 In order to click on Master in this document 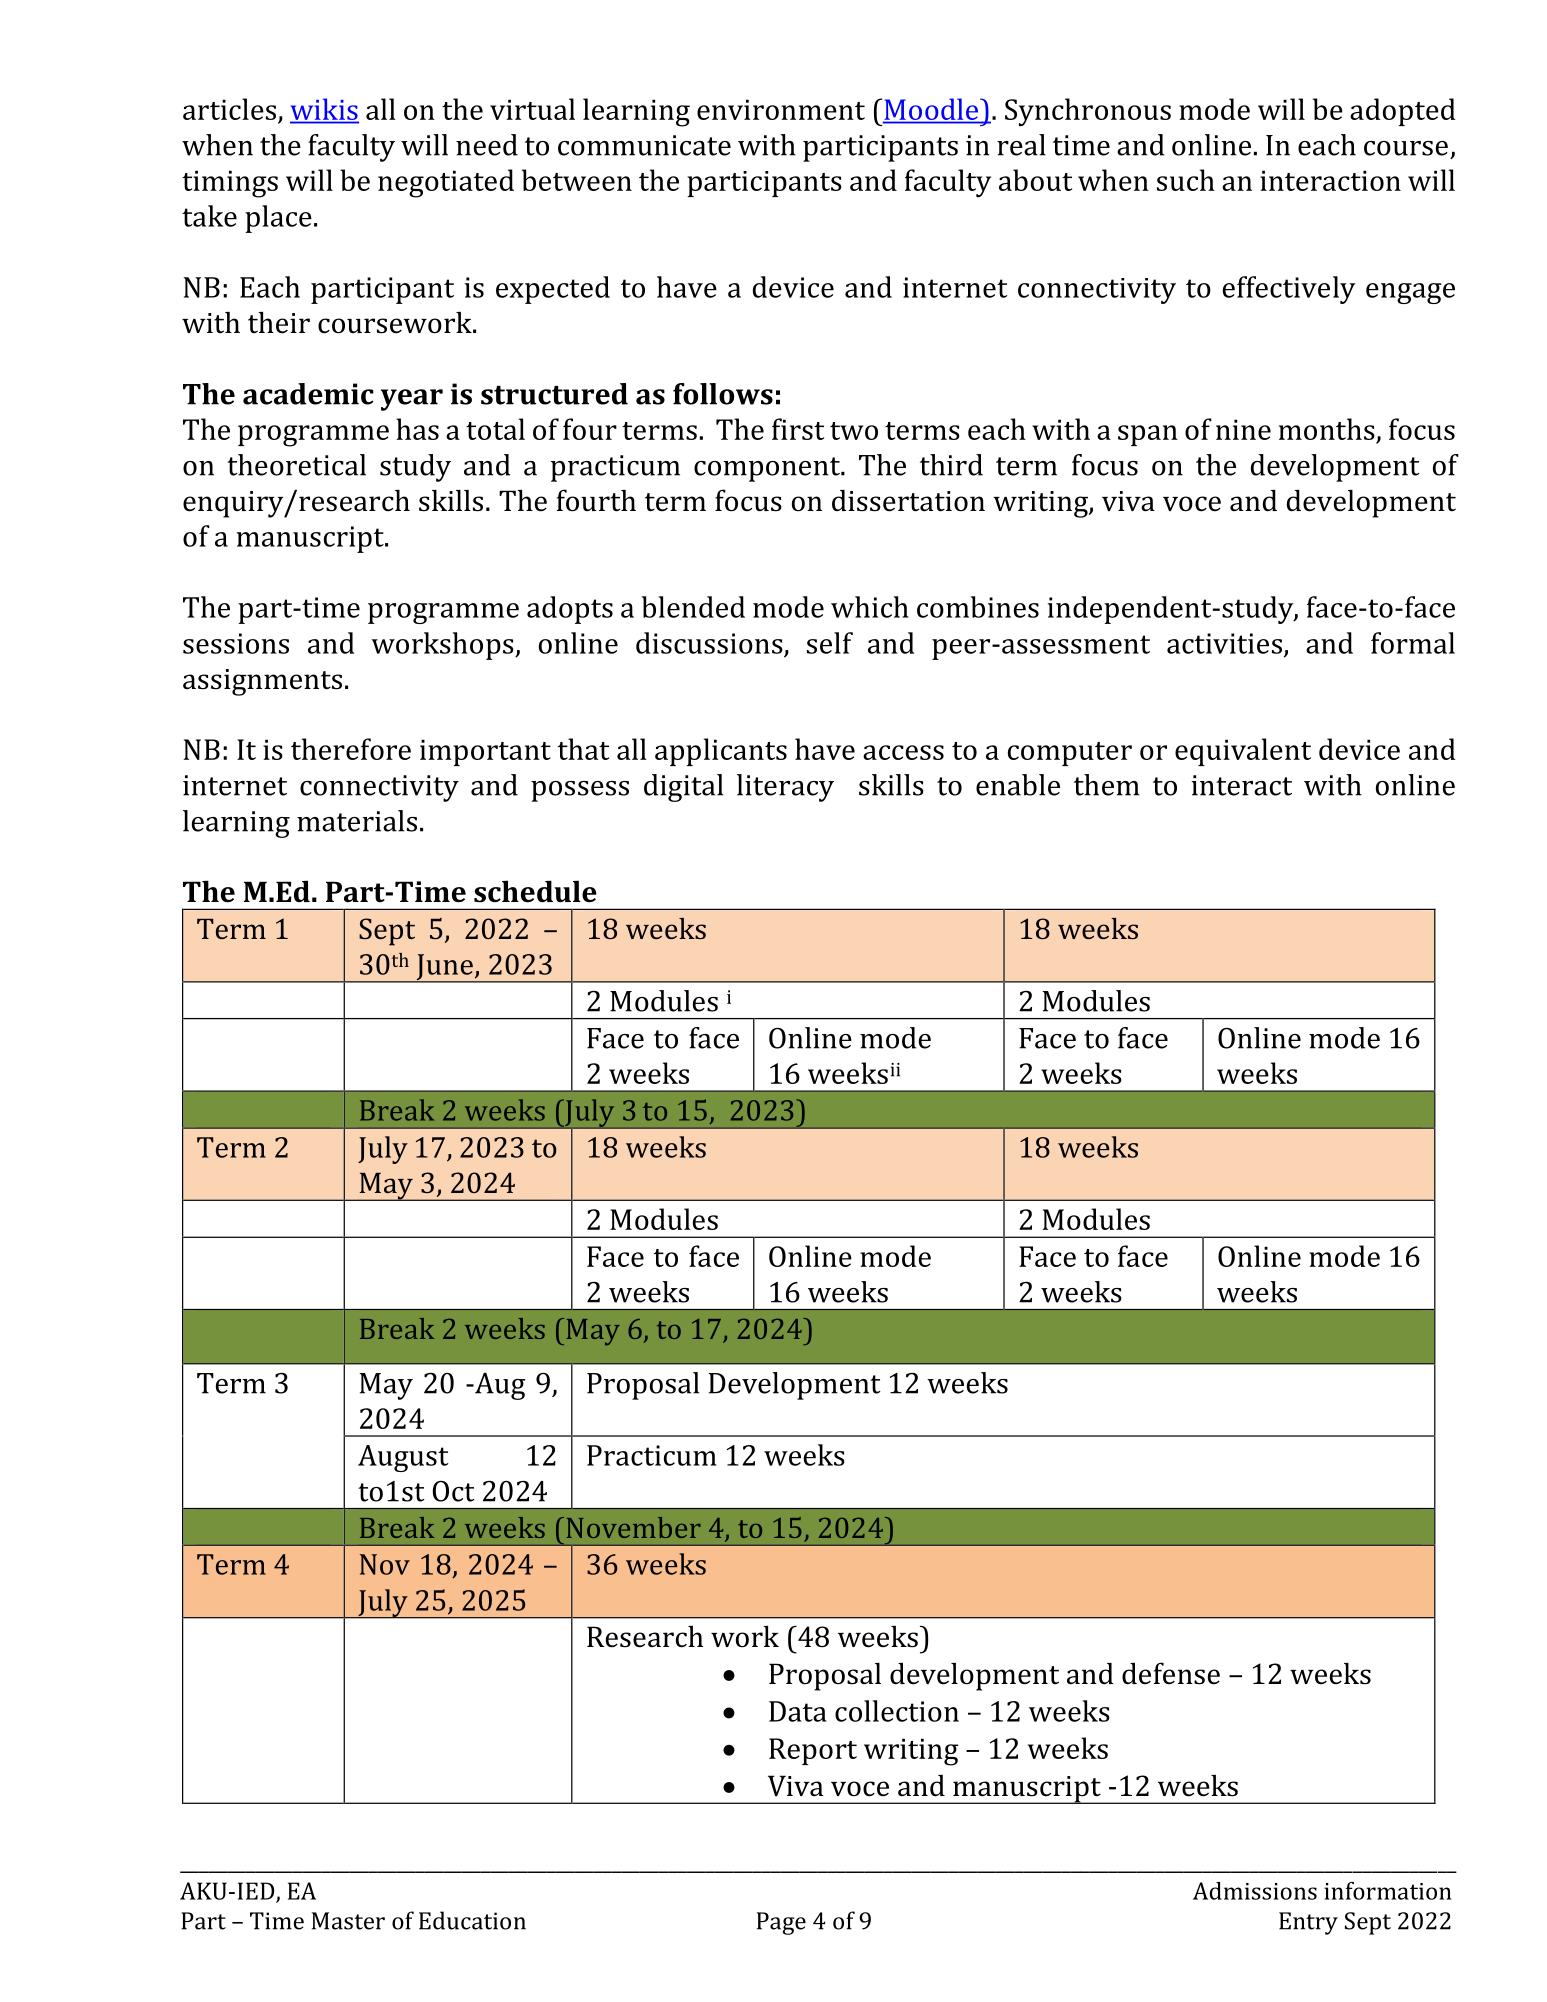, I will do `click(348, 1921)`.
